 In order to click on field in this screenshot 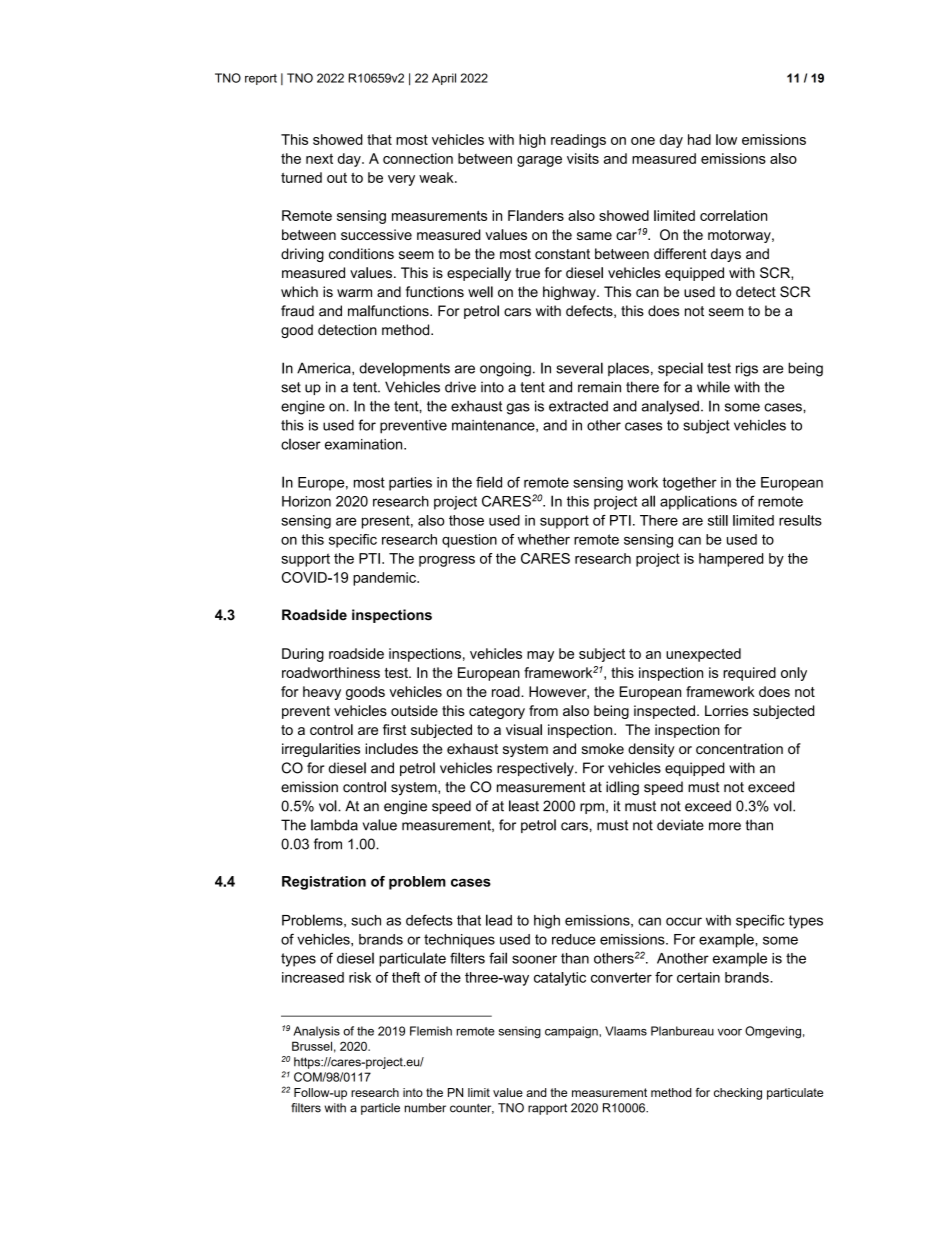, I will do `click(489, 482)`.
